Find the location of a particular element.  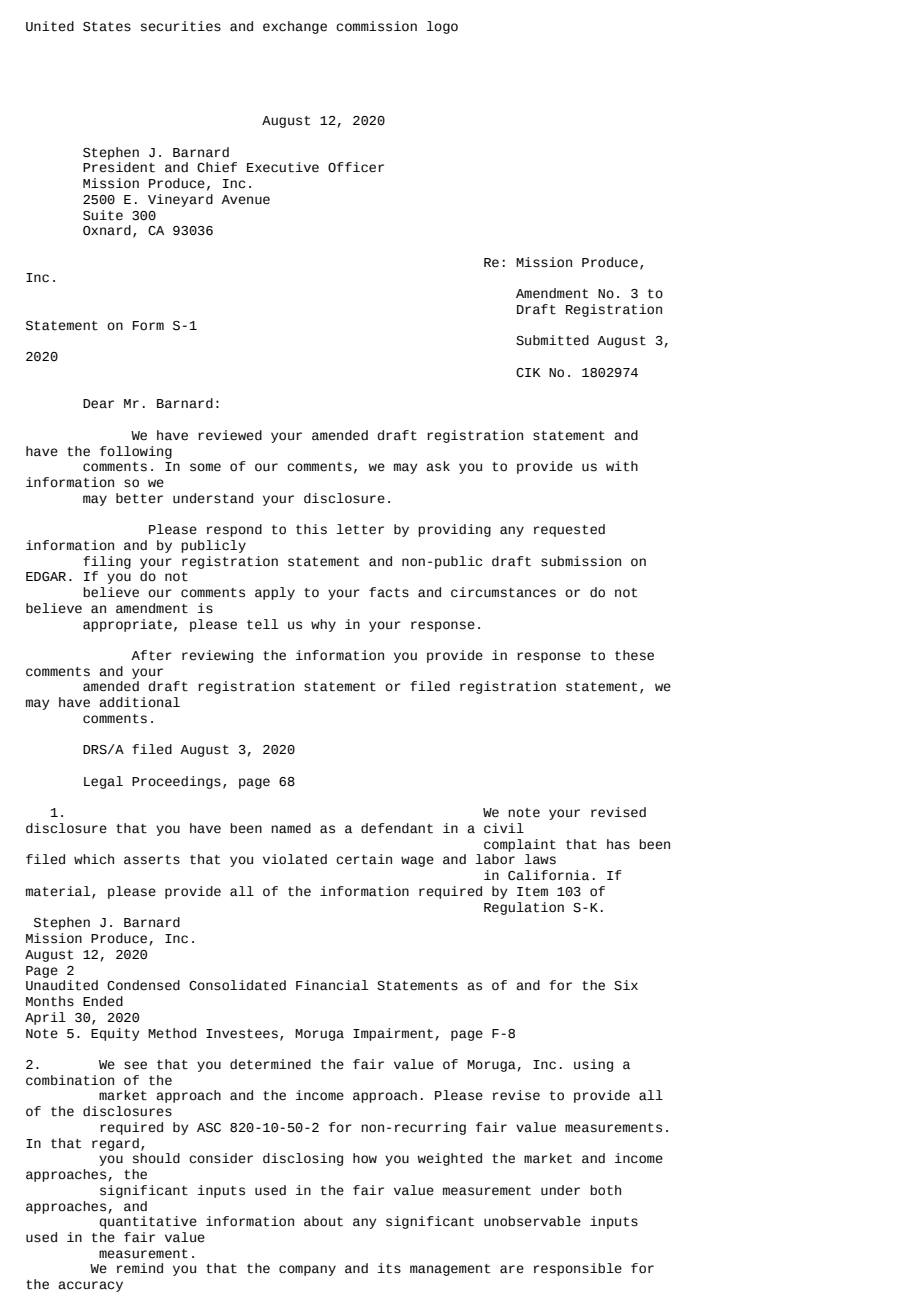

these is located at coordinates (634, 655).
